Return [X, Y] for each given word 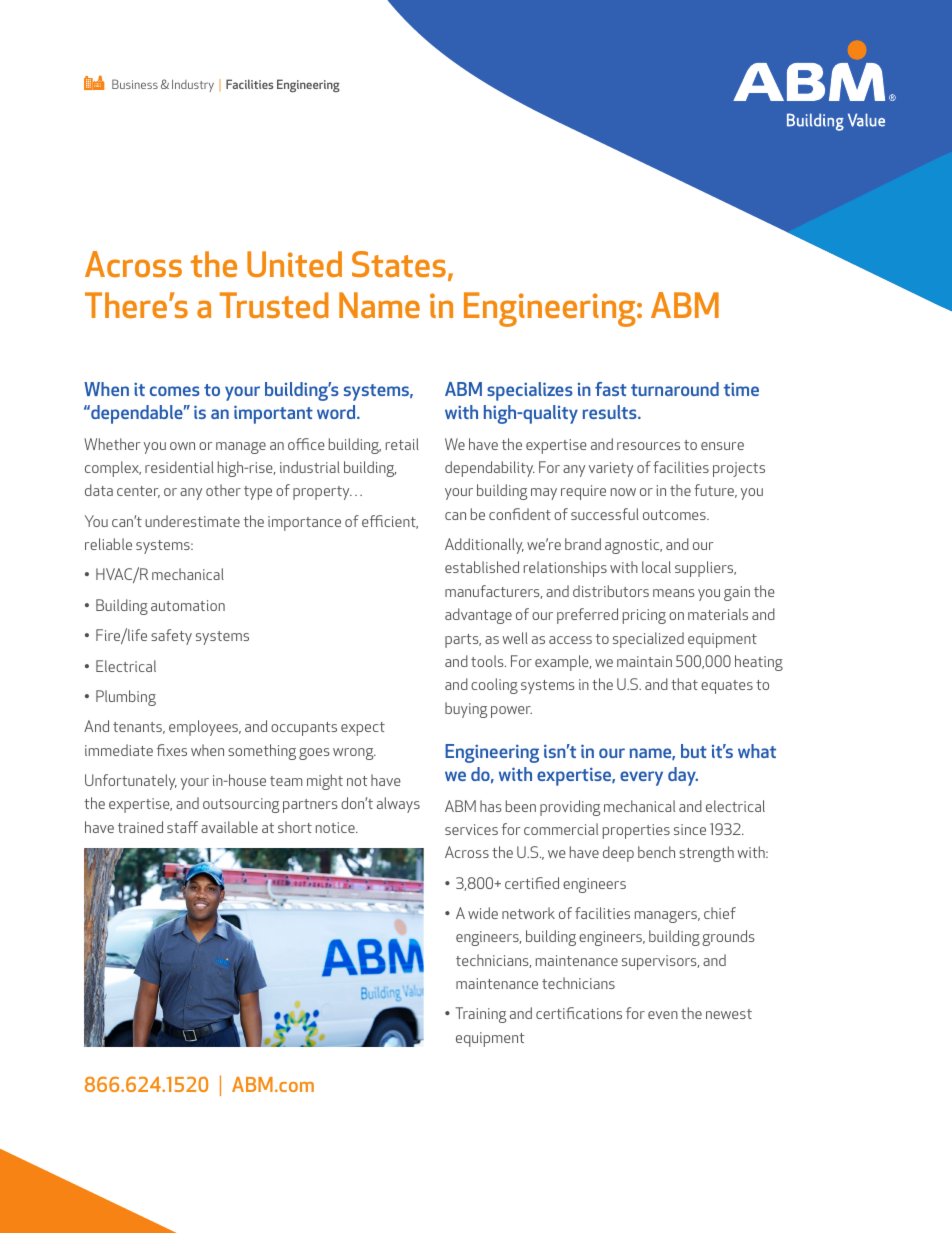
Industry [193, 85]
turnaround [675, 389]
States [399, 264]
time [741, 389]
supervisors [660, 962]
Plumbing [126, 698]
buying [466, 710]
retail [402, 444]
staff [182, 827]
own [182, 446]
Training [481, 1015]
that [684, 684]
